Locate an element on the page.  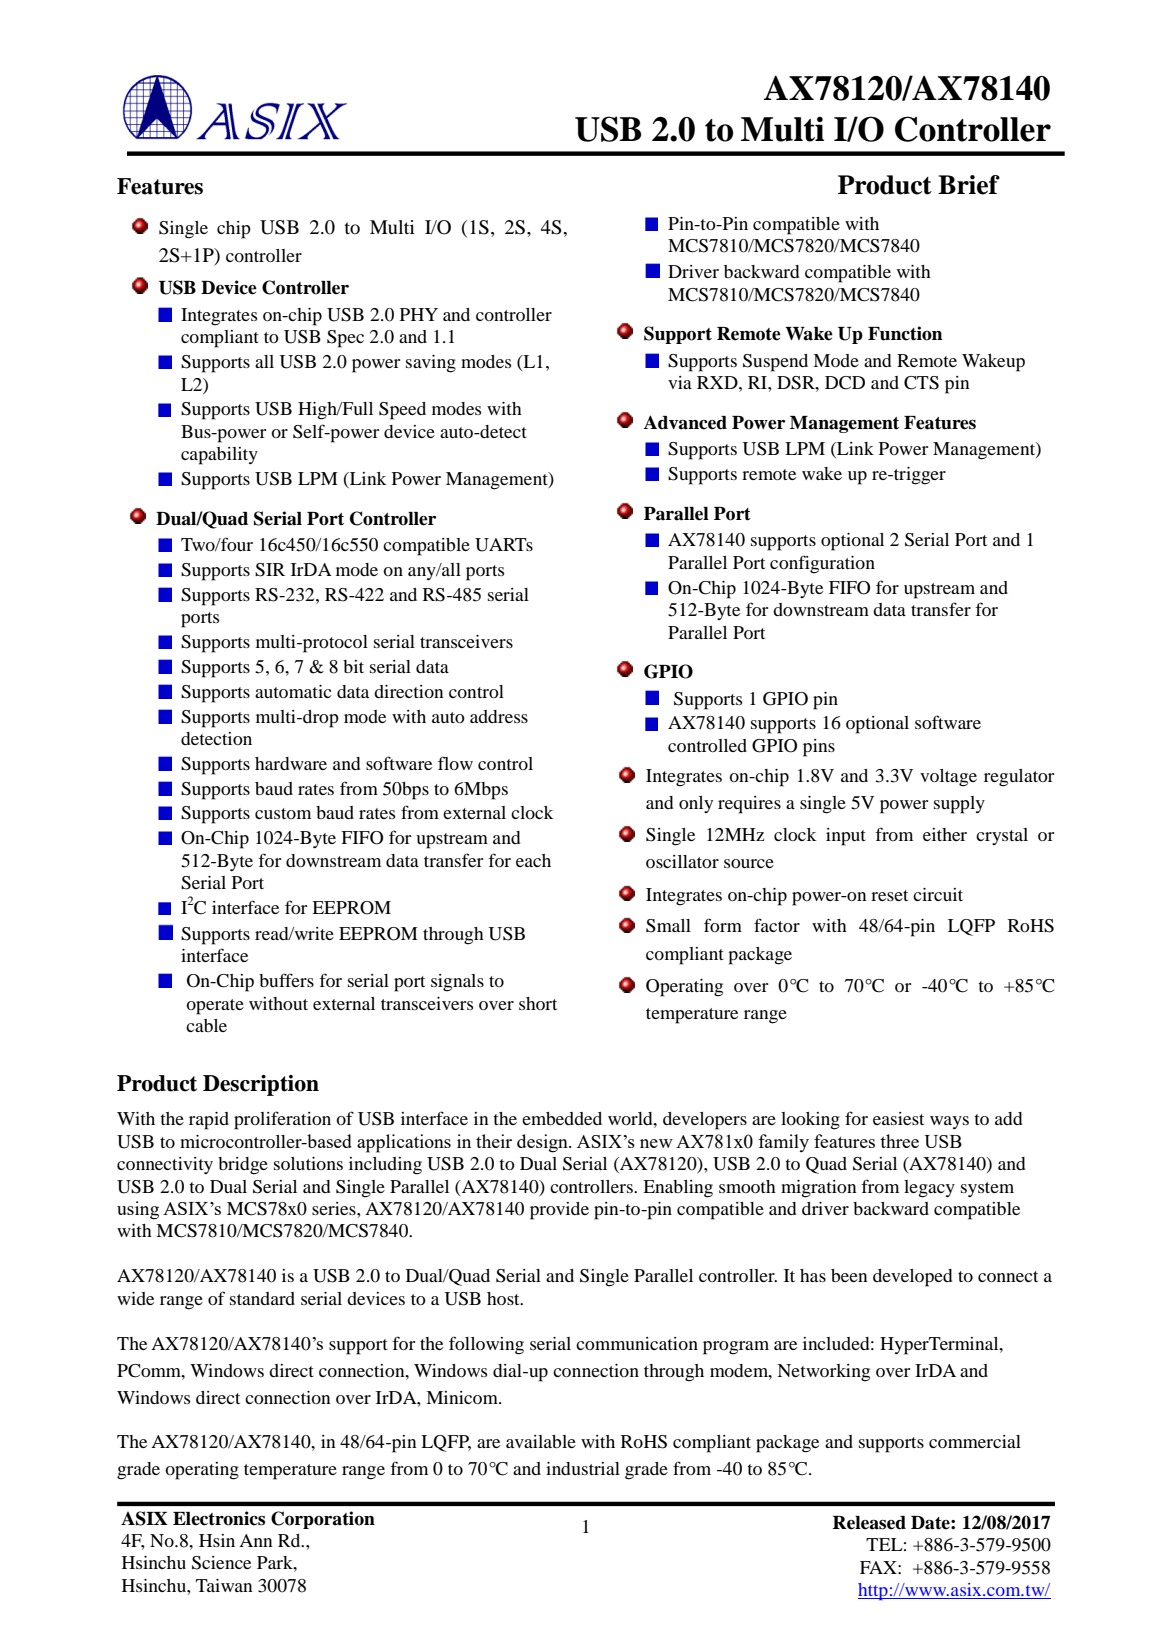
industrial is located at coordinates (583, 1468).
